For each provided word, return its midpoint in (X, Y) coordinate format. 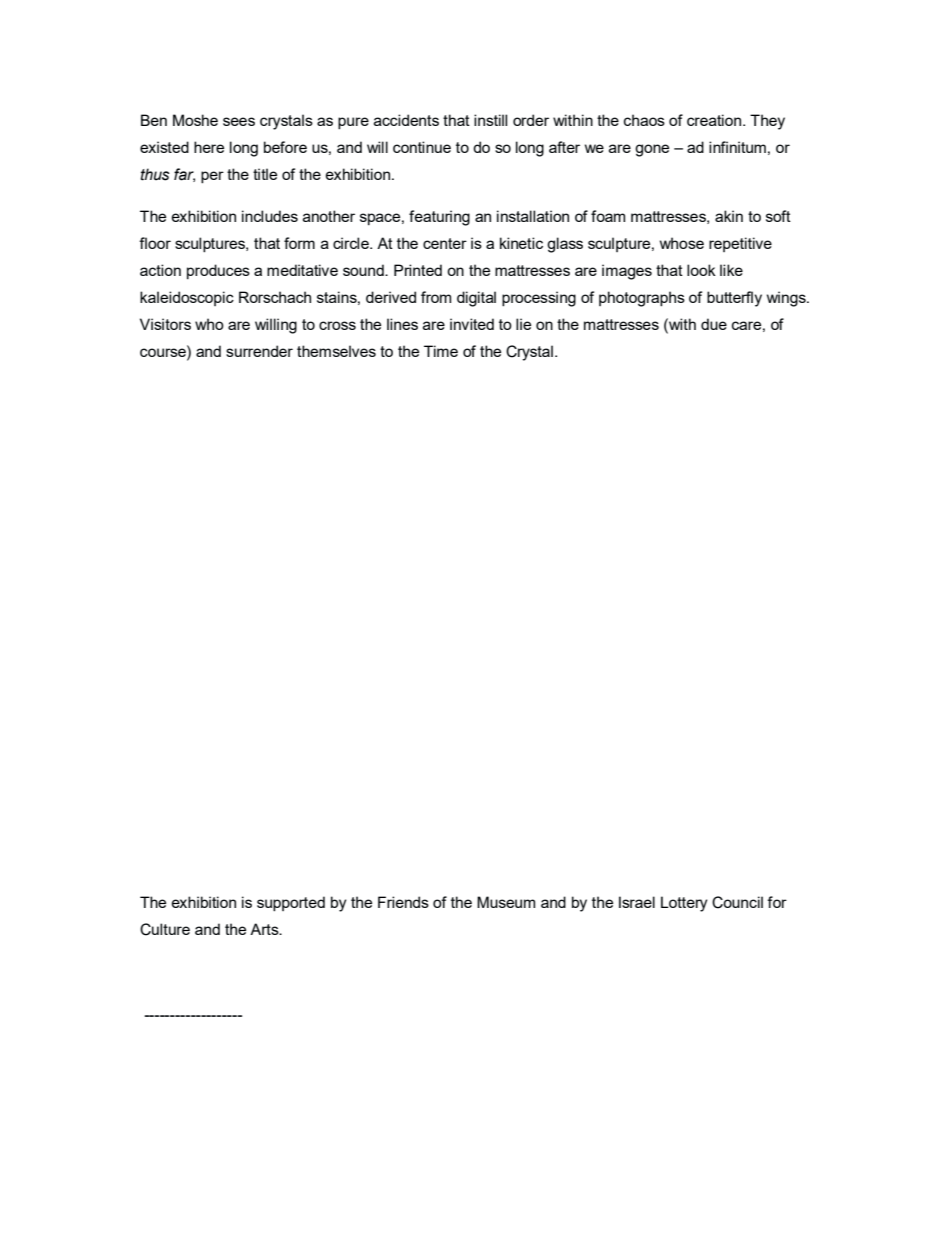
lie (523, 324)
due (714, 324)
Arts (265, 929)
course (164, 351)
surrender (259, 351)
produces (218, 271)
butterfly (734, 299)
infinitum (737, 147)
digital (476, 299)
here (209, 147)
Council (737, 902)
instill (490, 120)
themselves (336, 351)
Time (441, 351)
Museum (506, 902)
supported (291, 904)
